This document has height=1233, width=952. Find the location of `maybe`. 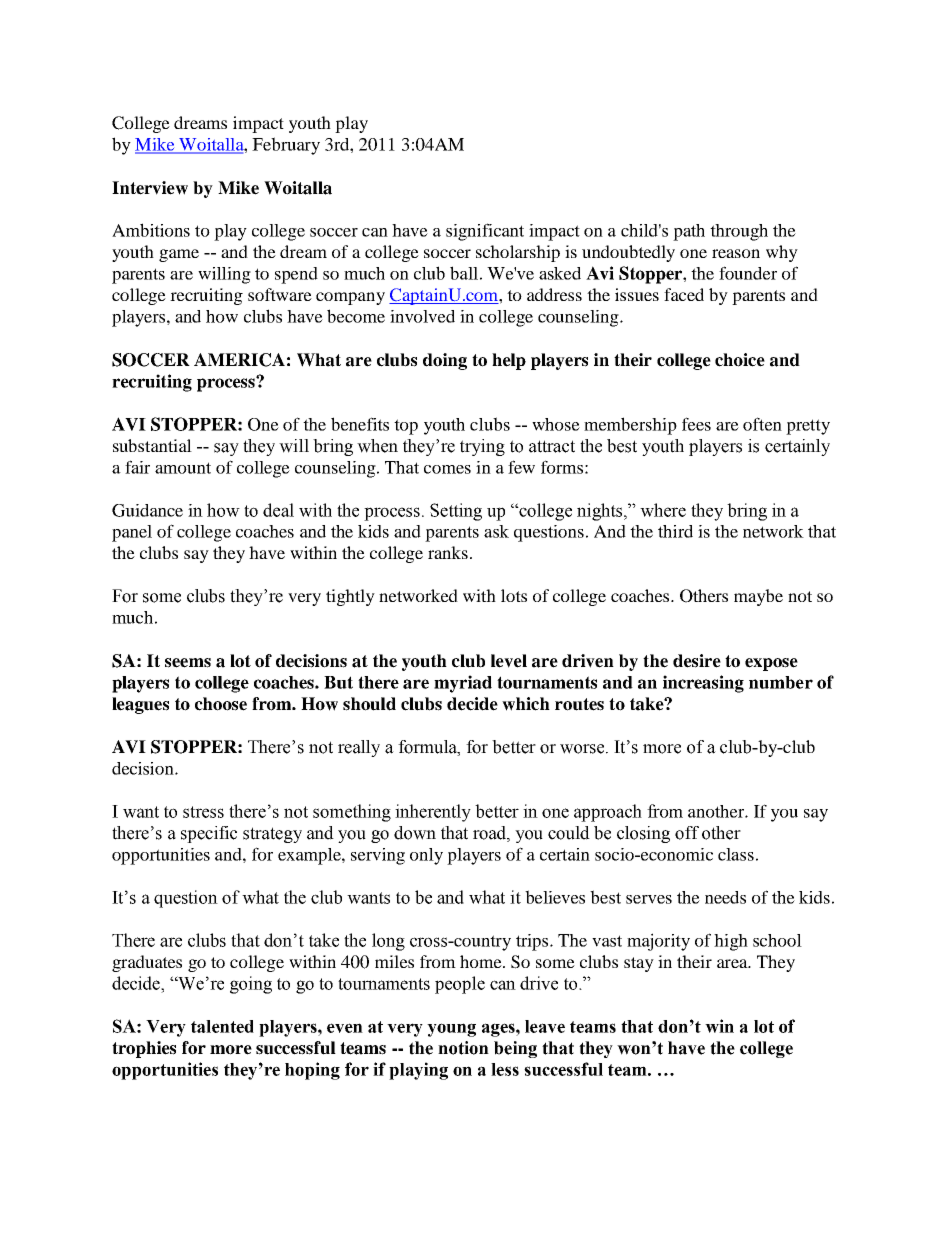

maybe is located at coordinates (758, 597).
